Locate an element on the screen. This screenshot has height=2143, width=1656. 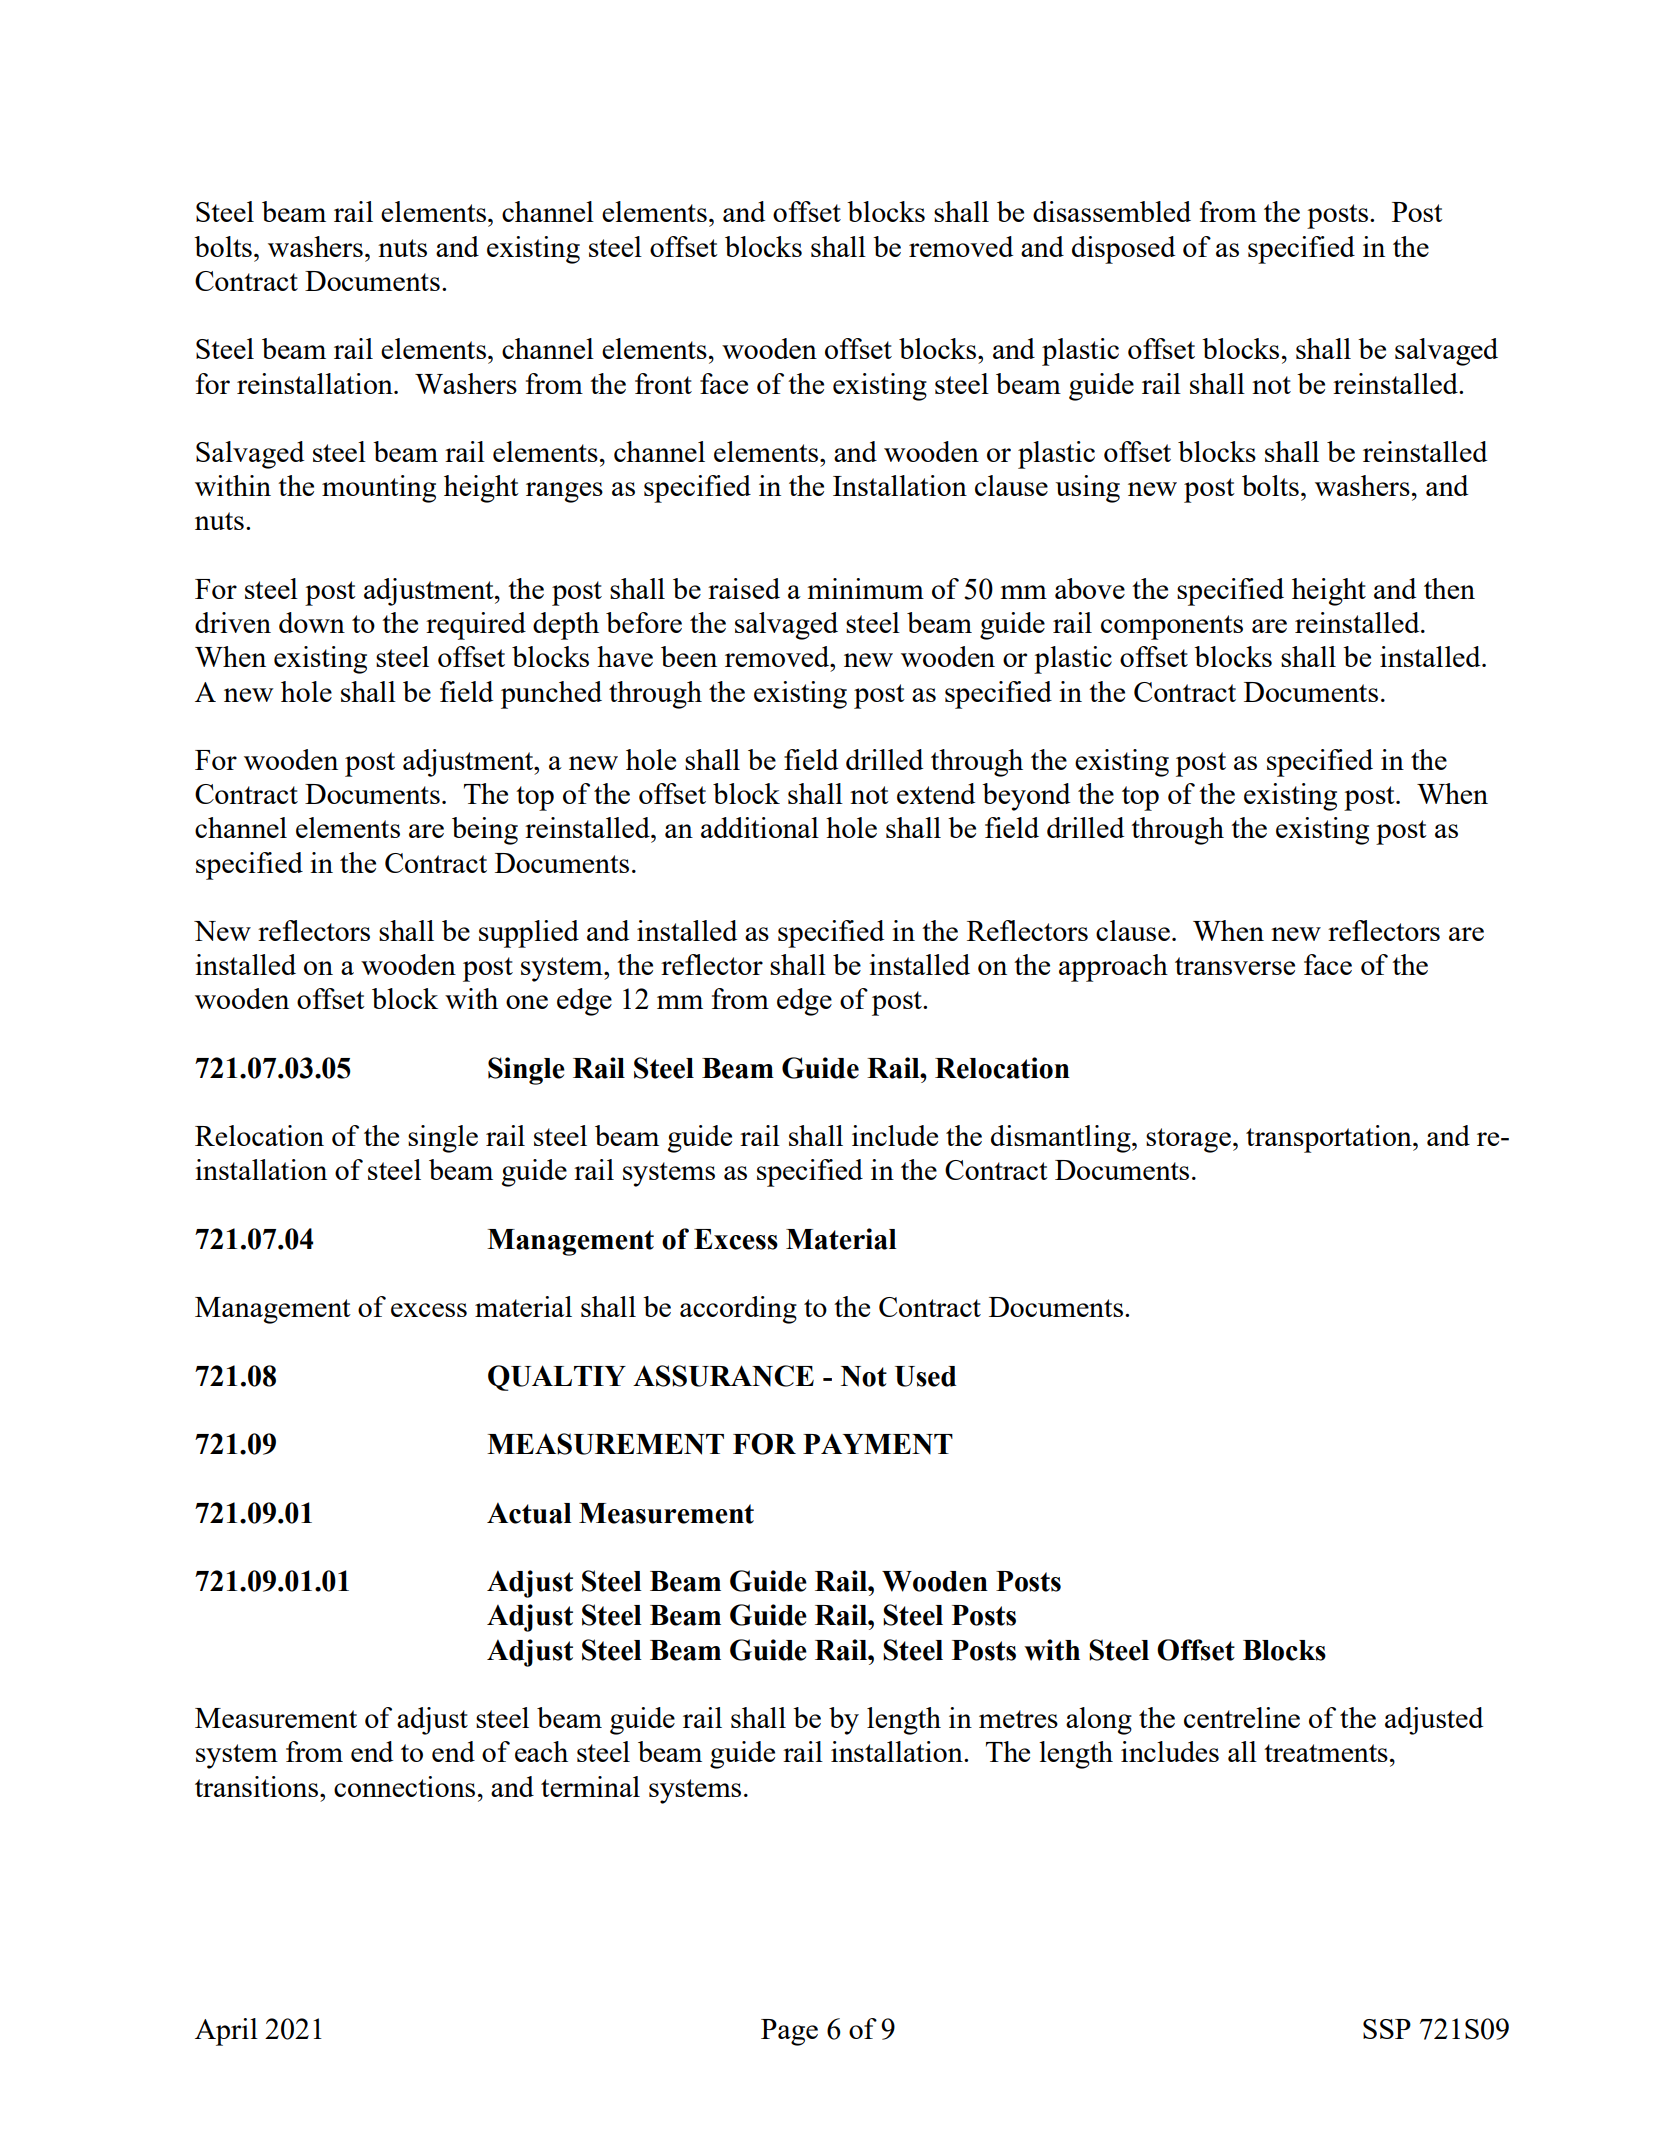
connections is located at coordinates (404, 1786).
